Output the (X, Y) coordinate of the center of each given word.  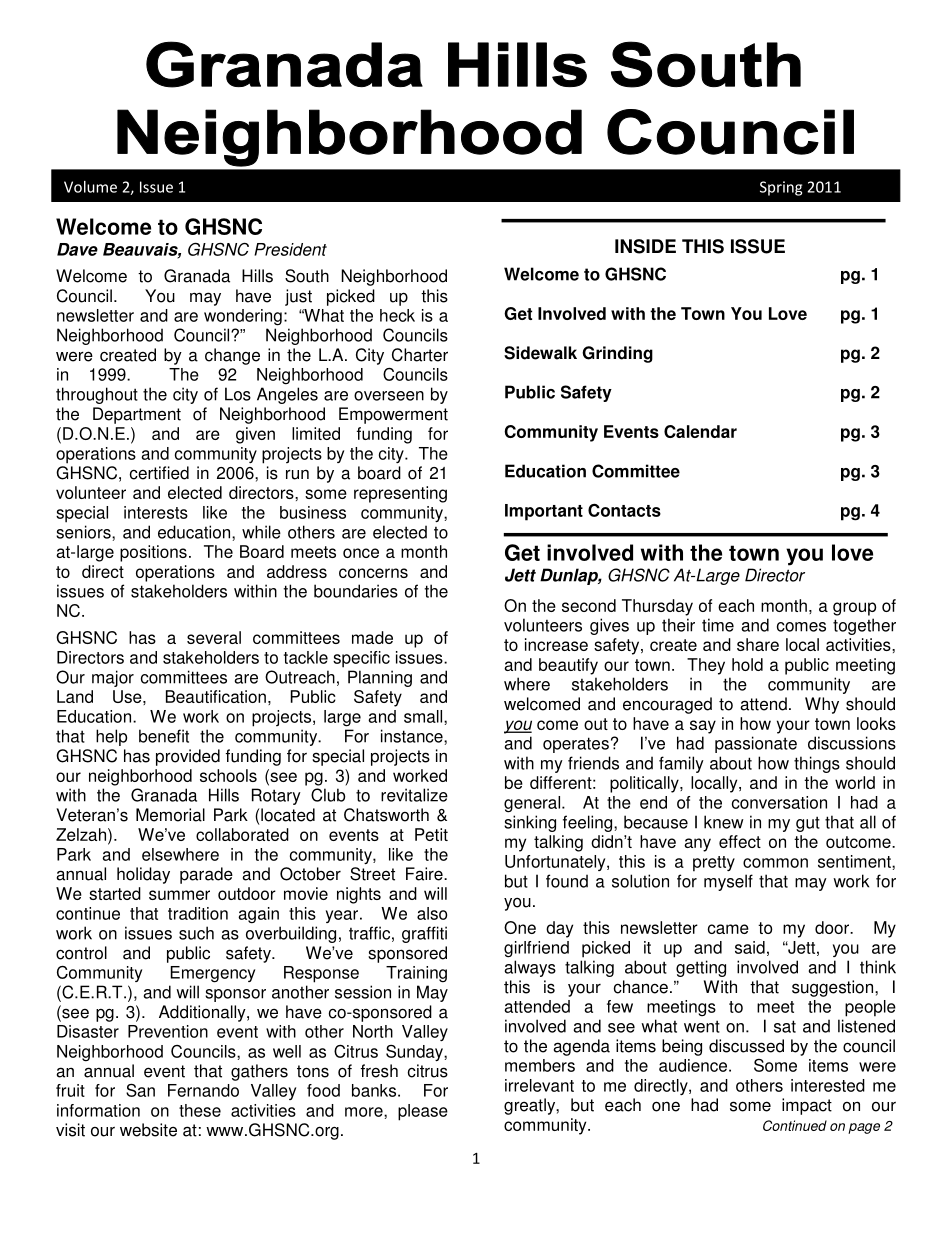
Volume (90, 187)
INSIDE (645, 246)
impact (807, 1106)
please (423, 1112)
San (140, 1090)
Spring (781, 188)
